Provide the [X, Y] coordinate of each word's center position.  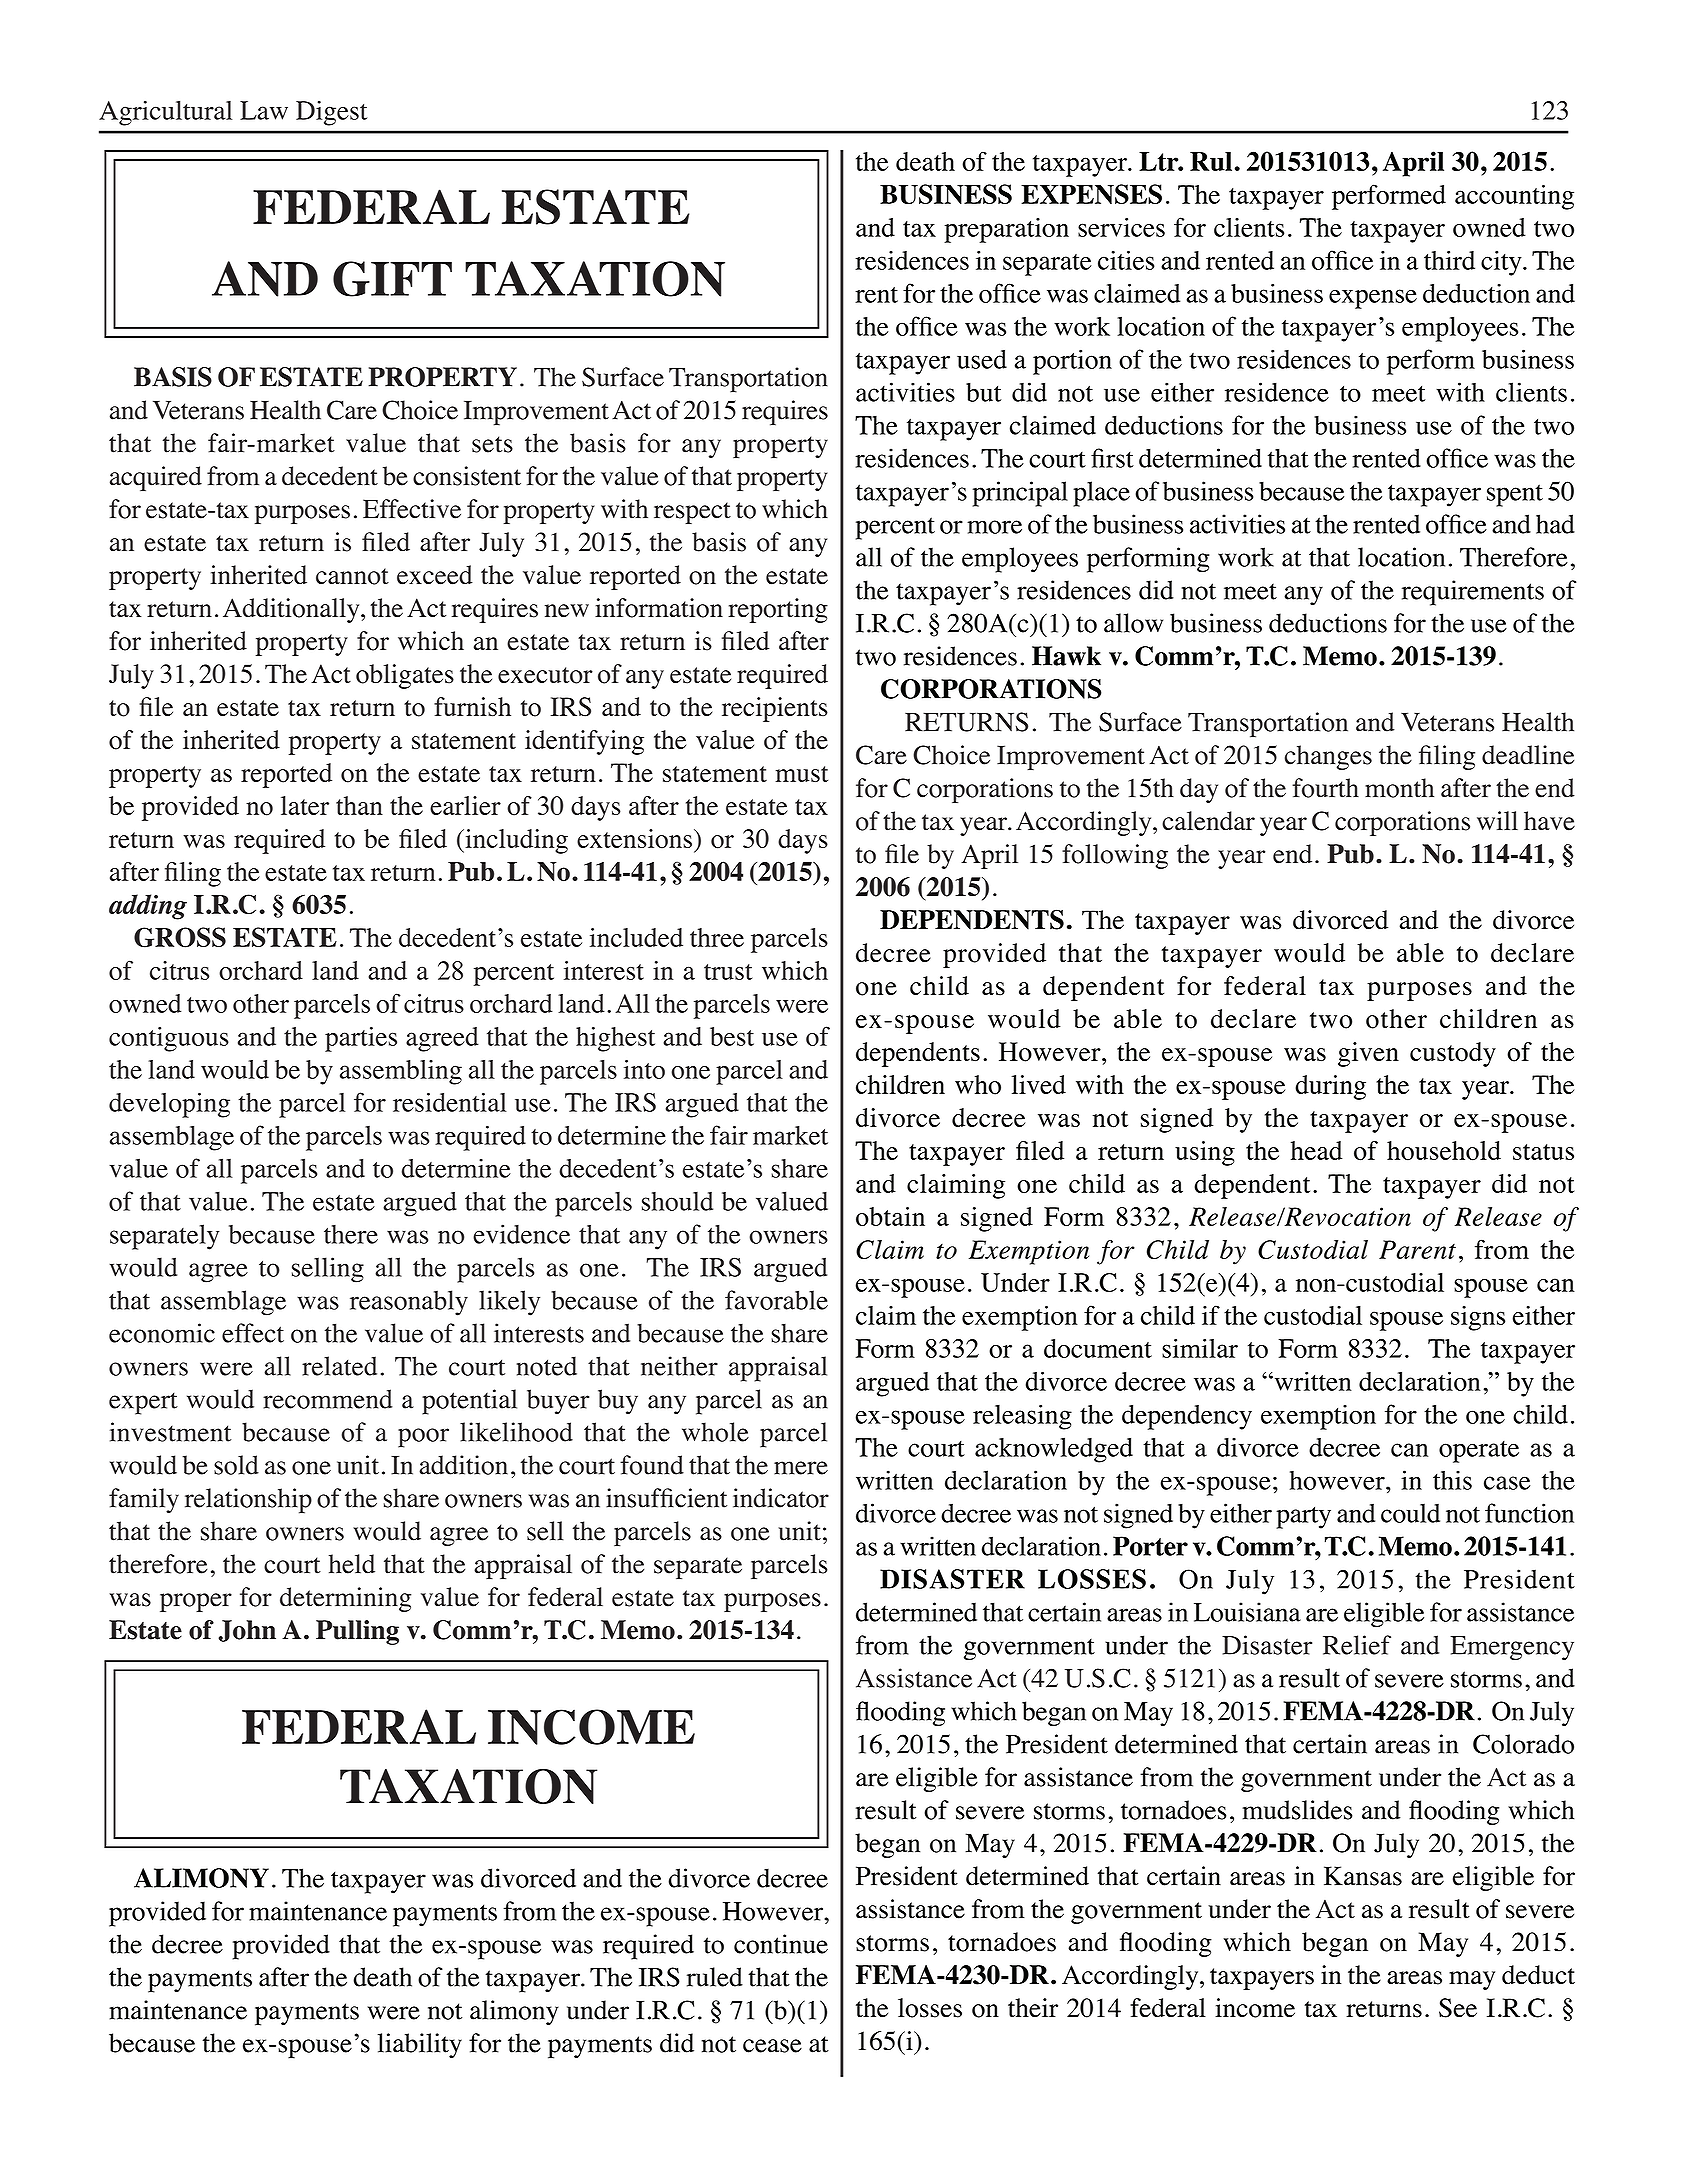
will [1497, 820]
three [717, 937]
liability [420, 2045]
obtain [890, 1216]
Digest [331, 113]
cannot [352, 576]
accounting [1514, 197]
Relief [1357, 1645]
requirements [1473, 593]
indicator [781, 1498]
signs [1478, 1318]
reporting [778, 610]
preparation [1006, 230]
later [305, 805]
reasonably [409, 1303]
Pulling [357, 1632]
